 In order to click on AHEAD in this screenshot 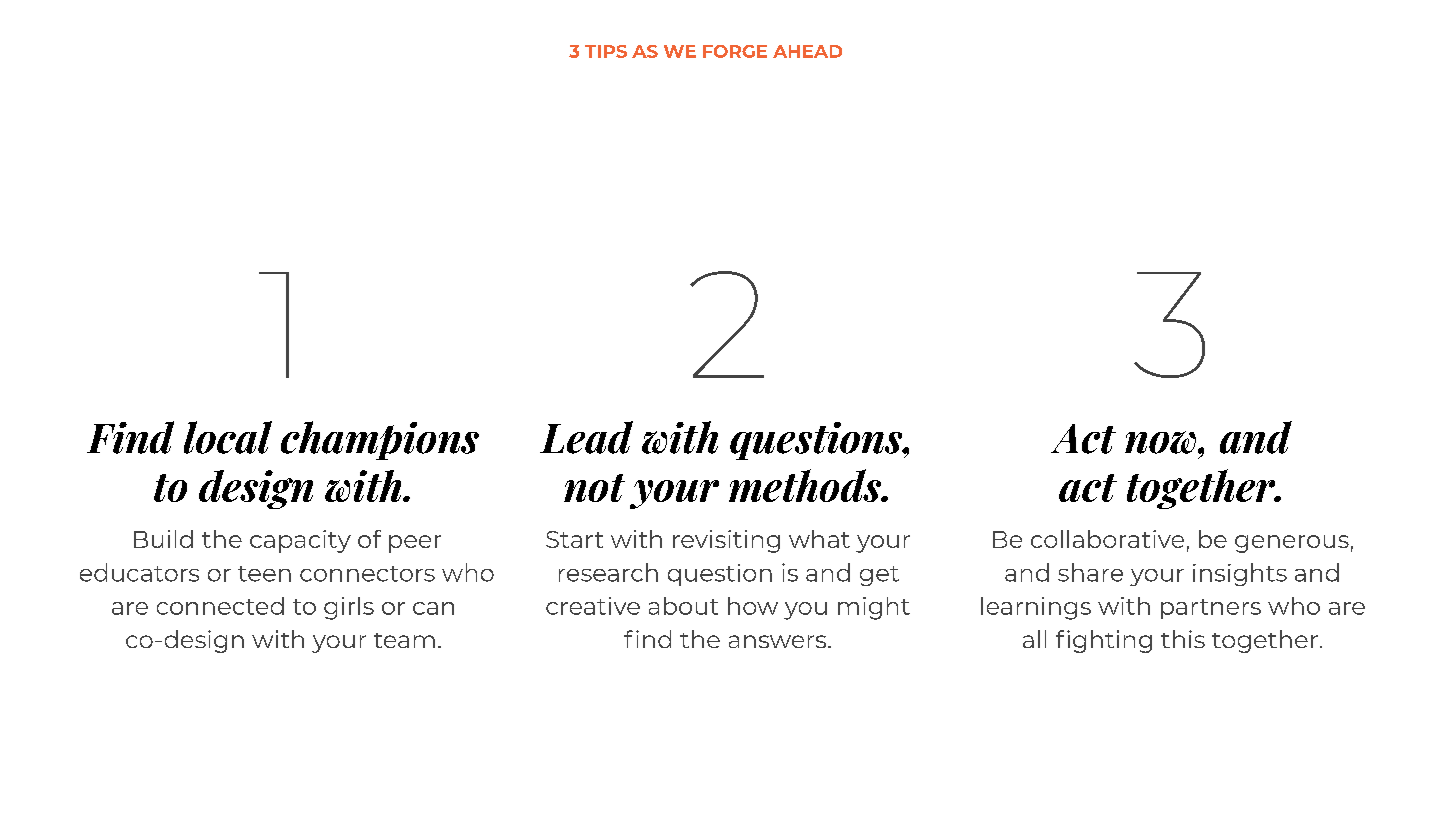, I will do `click(807, 51)`.
